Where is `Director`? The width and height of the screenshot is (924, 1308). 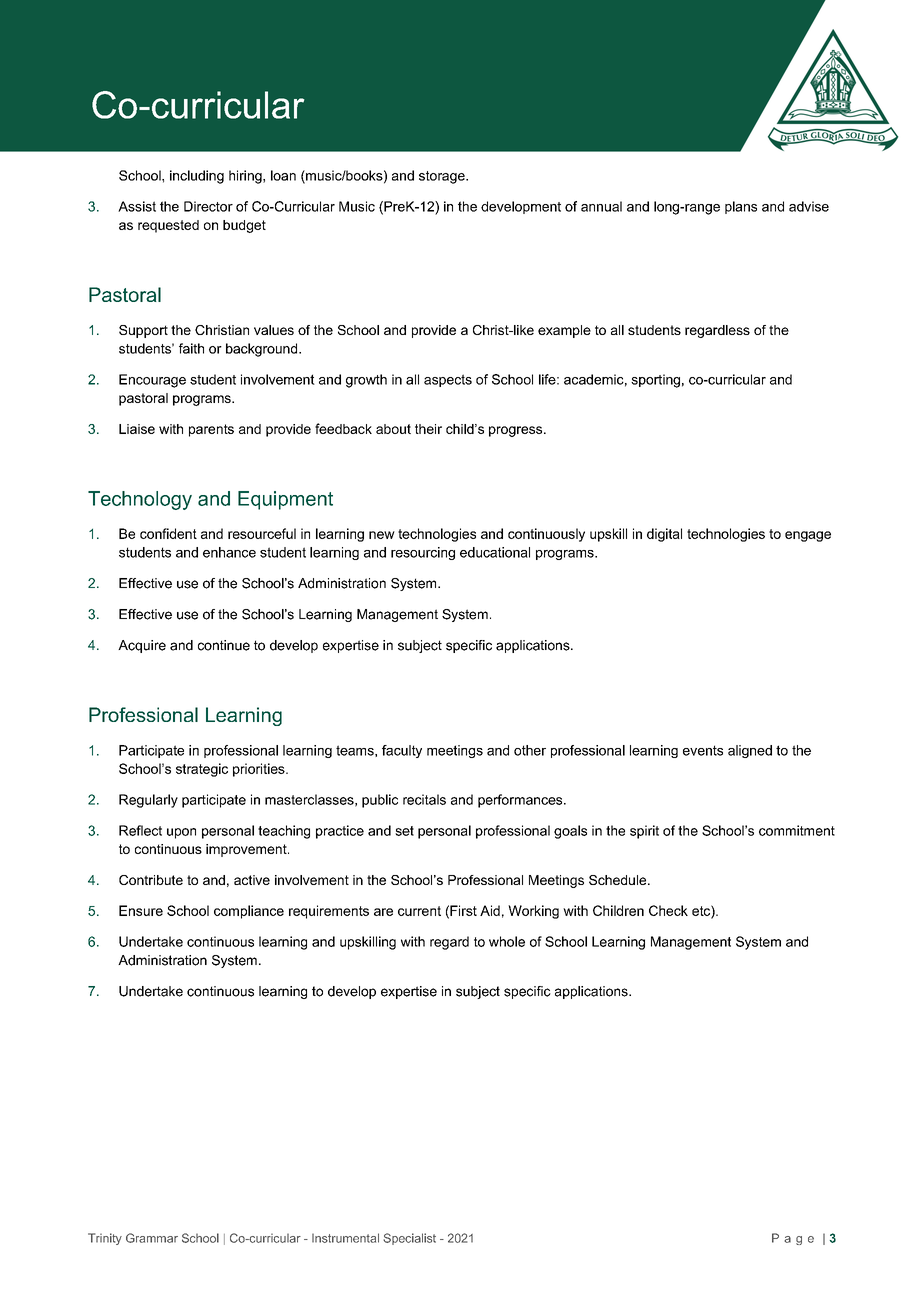 Director is located at coordinates (208, 206).
